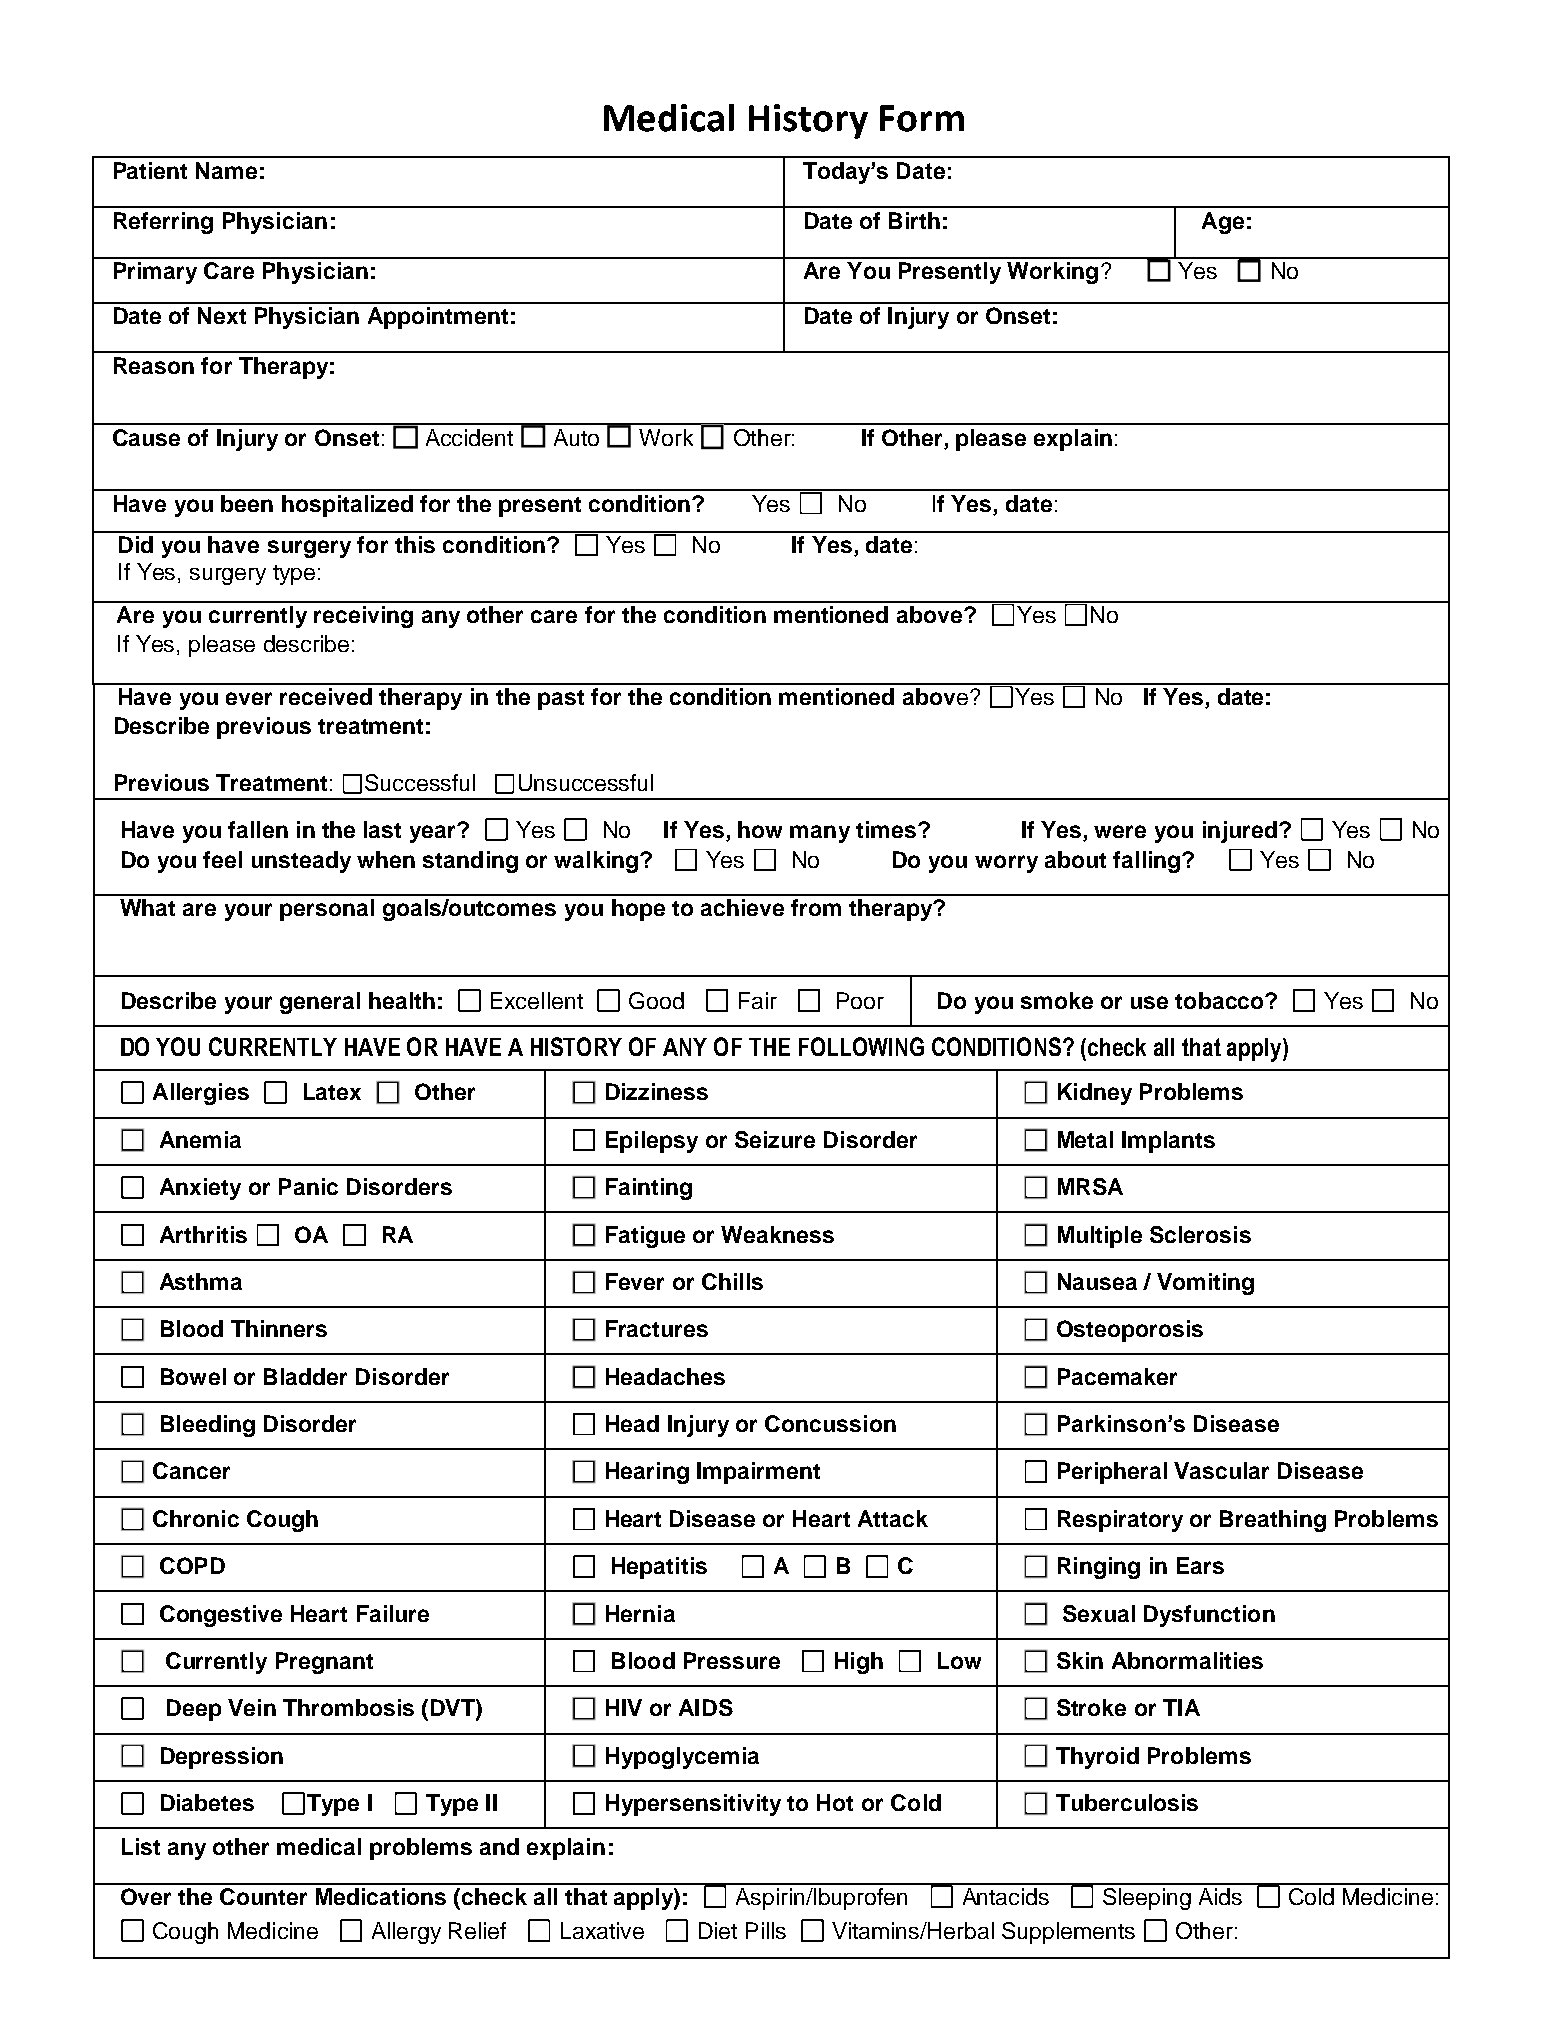  Describe the element at coordinates (718, 1930) in the page. I see `Diet` at that location.
